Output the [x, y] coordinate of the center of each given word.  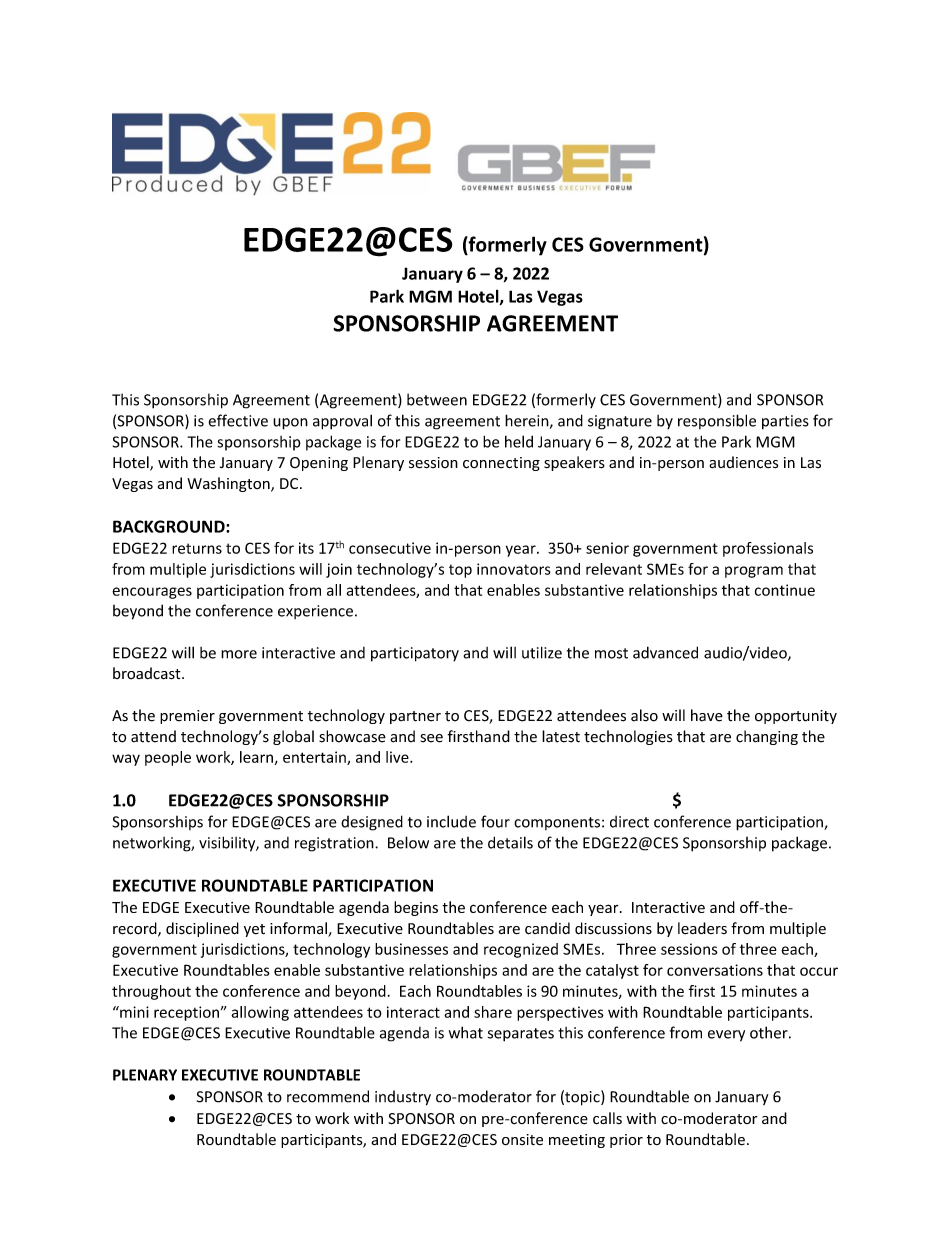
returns [197, 548]
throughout [151, 992]
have [707, 715]
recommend [328, 1096]
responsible [717, 421]
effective [238, 420]
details [510, 842]
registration [335, 844]
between [437, 399]
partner [415, 717]
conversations [715, 970]
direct [629, 822]
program [754, 572]
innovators [514, 569]
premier [187, 717]
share [493, 1012]
